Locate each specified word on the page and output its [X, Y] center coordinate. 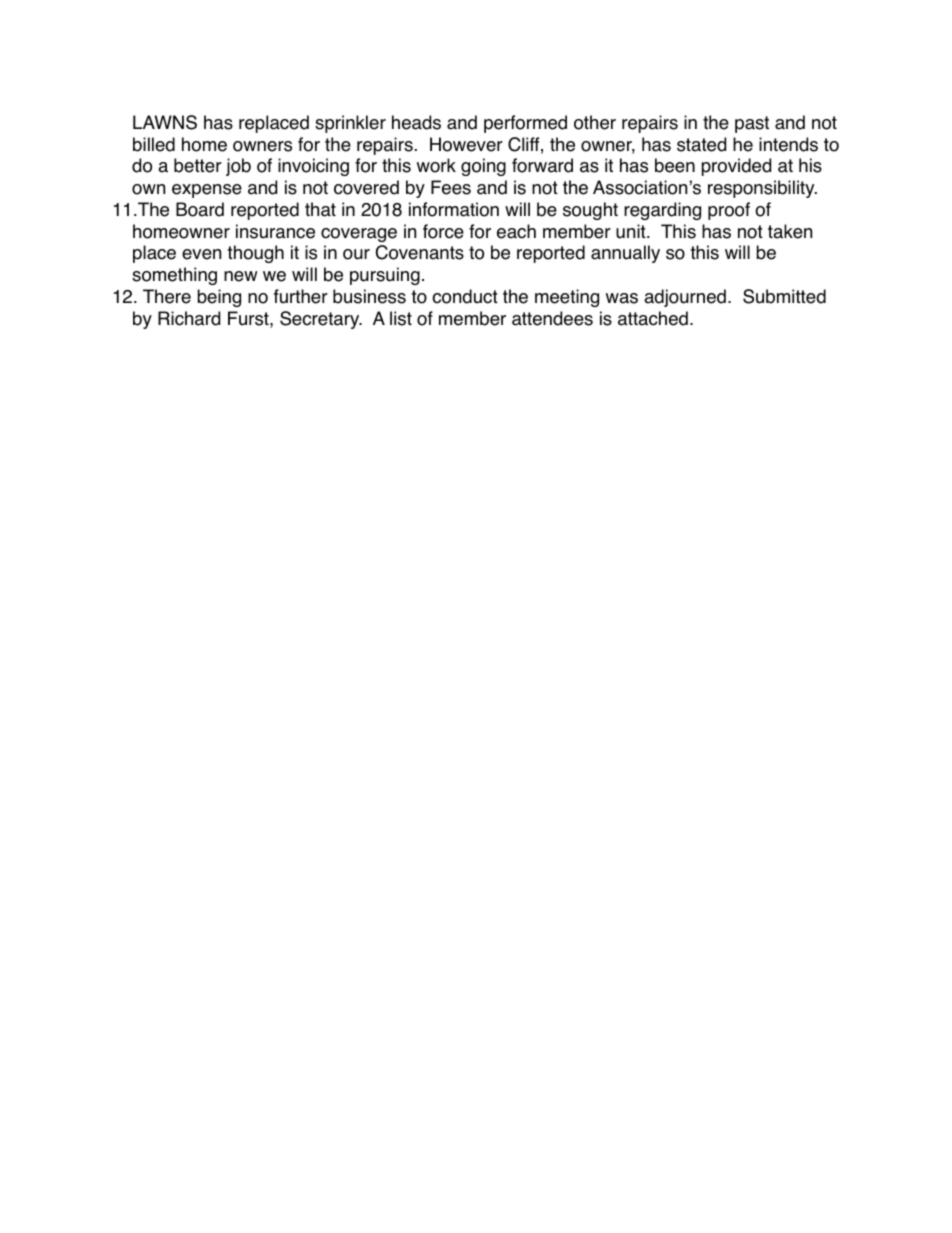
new [241, 276]
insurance [275, 231]
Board [200, 209]
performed [525, 124]
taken [790, 231]
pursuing [385, 276]
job [238, 167]
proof [729, 211]
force [443, 231]
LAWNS [165, 122]
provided [736, 167]
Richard [189, 318]
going [483, 167]
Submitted [784, 296]
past [752, 124]
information [454, 209]
